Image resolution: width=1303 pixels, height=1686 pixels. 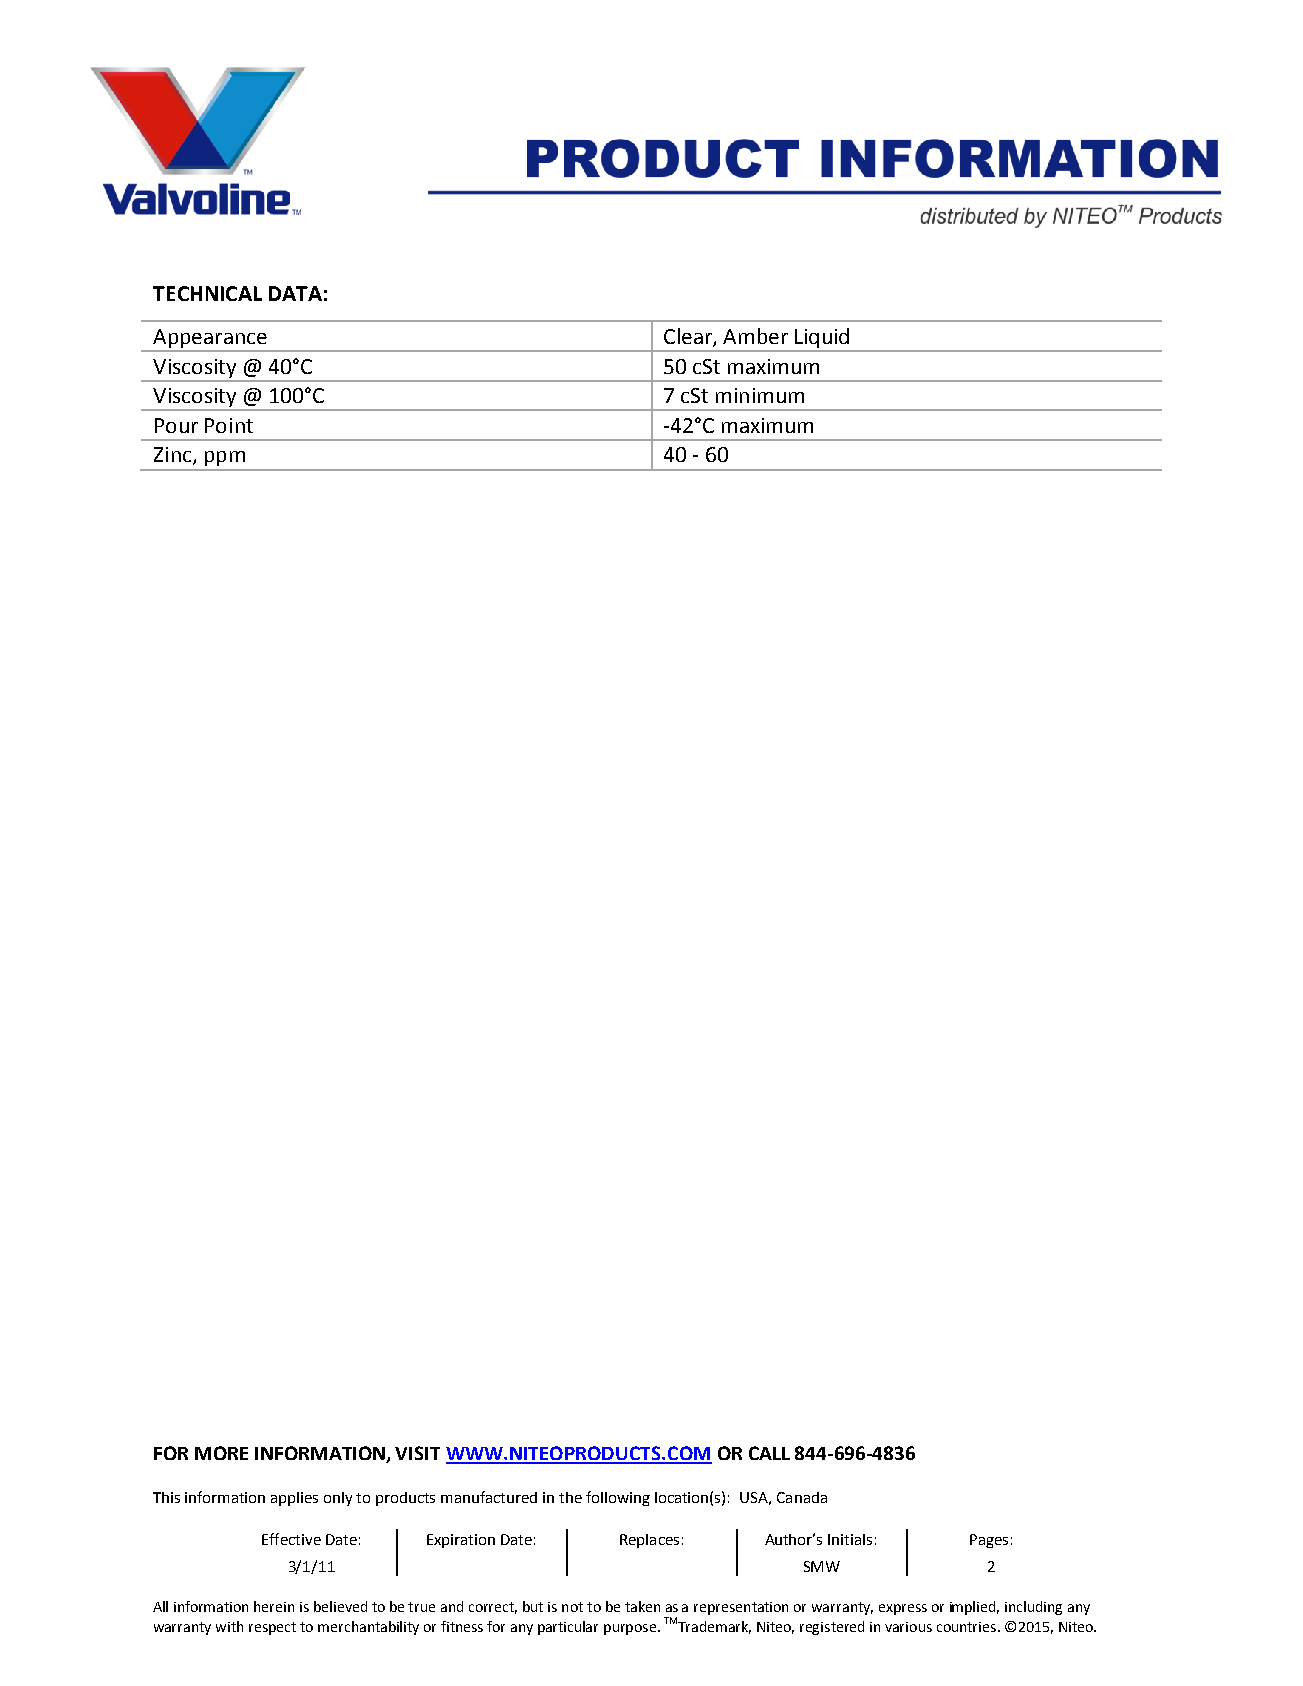 What do you see at coordinates (769, 1453) in the screenshot?
I see `CALL` at bounding box center [769, 1453].
